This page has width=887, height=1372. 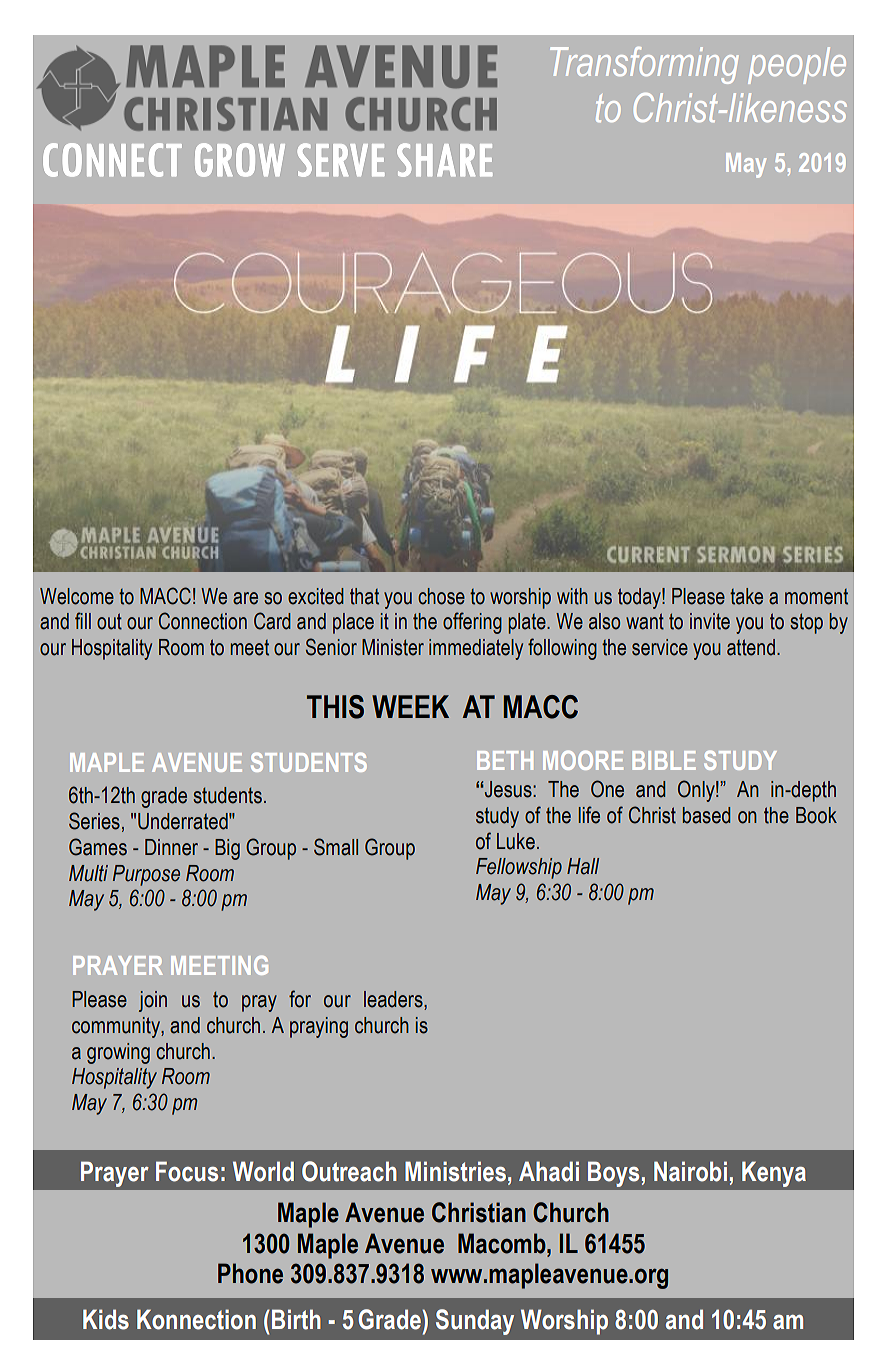 I want to click on are, so click(x=245, y=598).
